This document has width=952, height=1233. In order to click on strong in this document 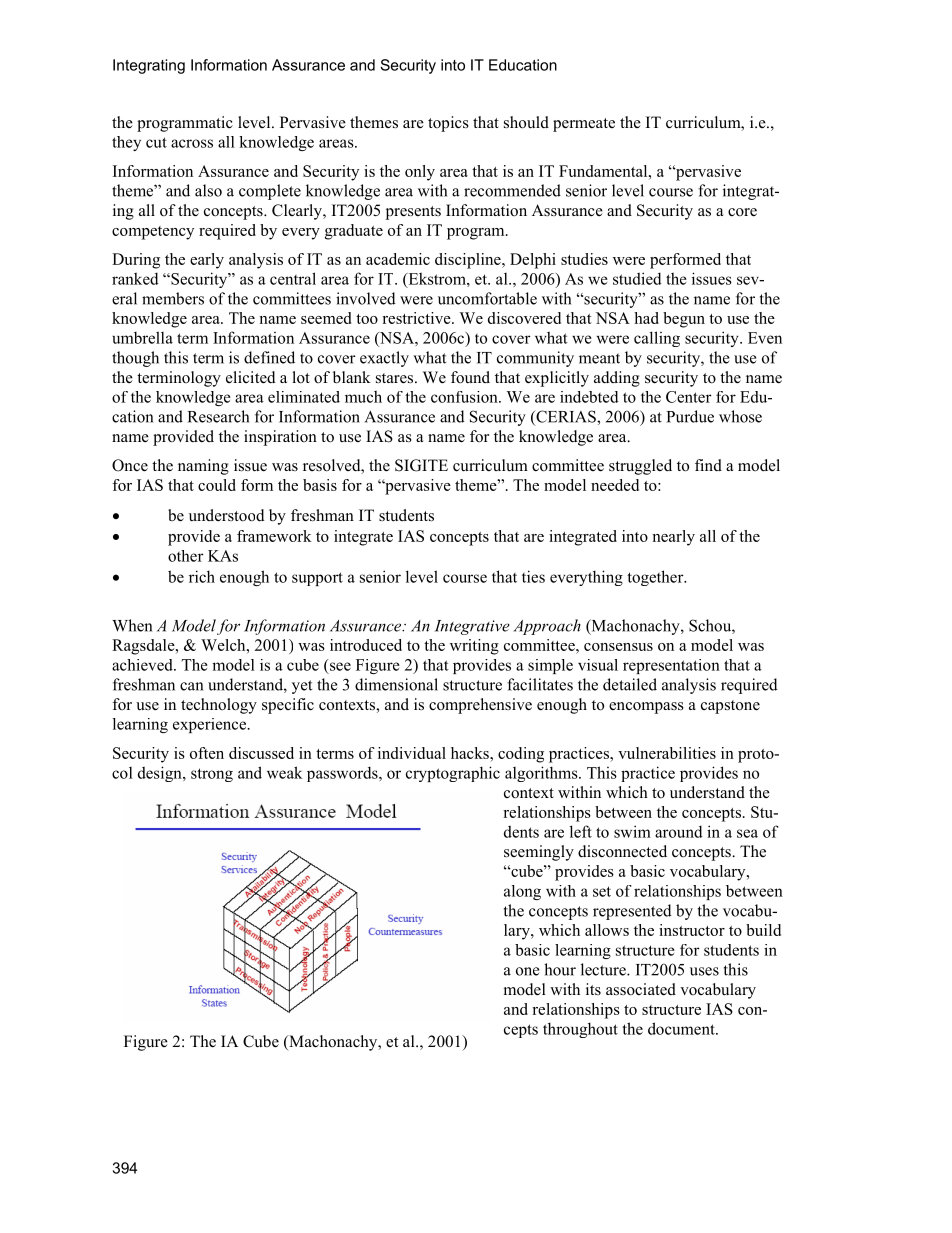, I will do `click(212, 775)`.
